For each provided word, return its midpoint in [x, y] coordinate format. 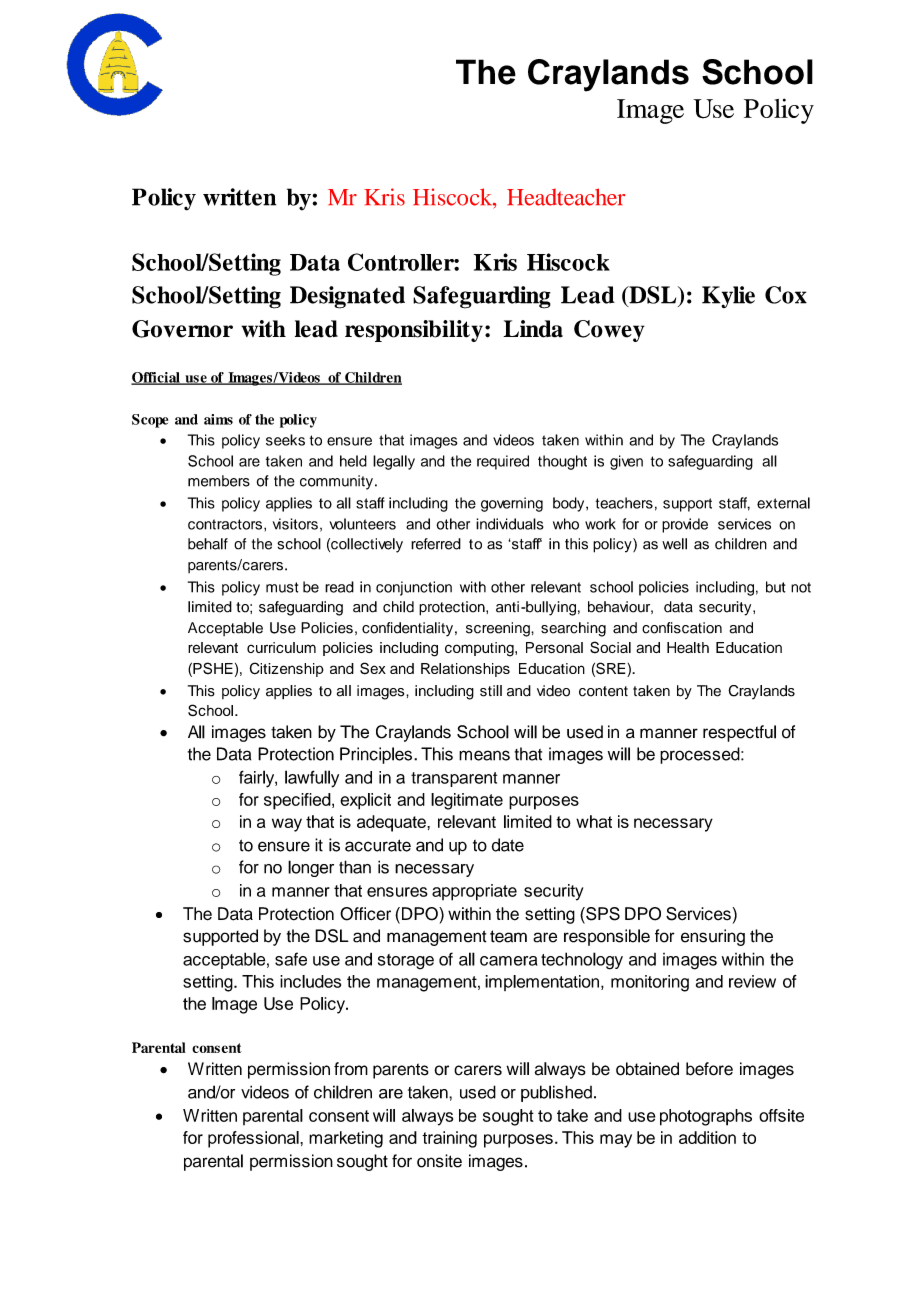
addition [707, 1137]
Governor [182, 329]
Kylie [728, 297]
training [449, 1139]
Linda [533, 329]
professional [254, 1139]
